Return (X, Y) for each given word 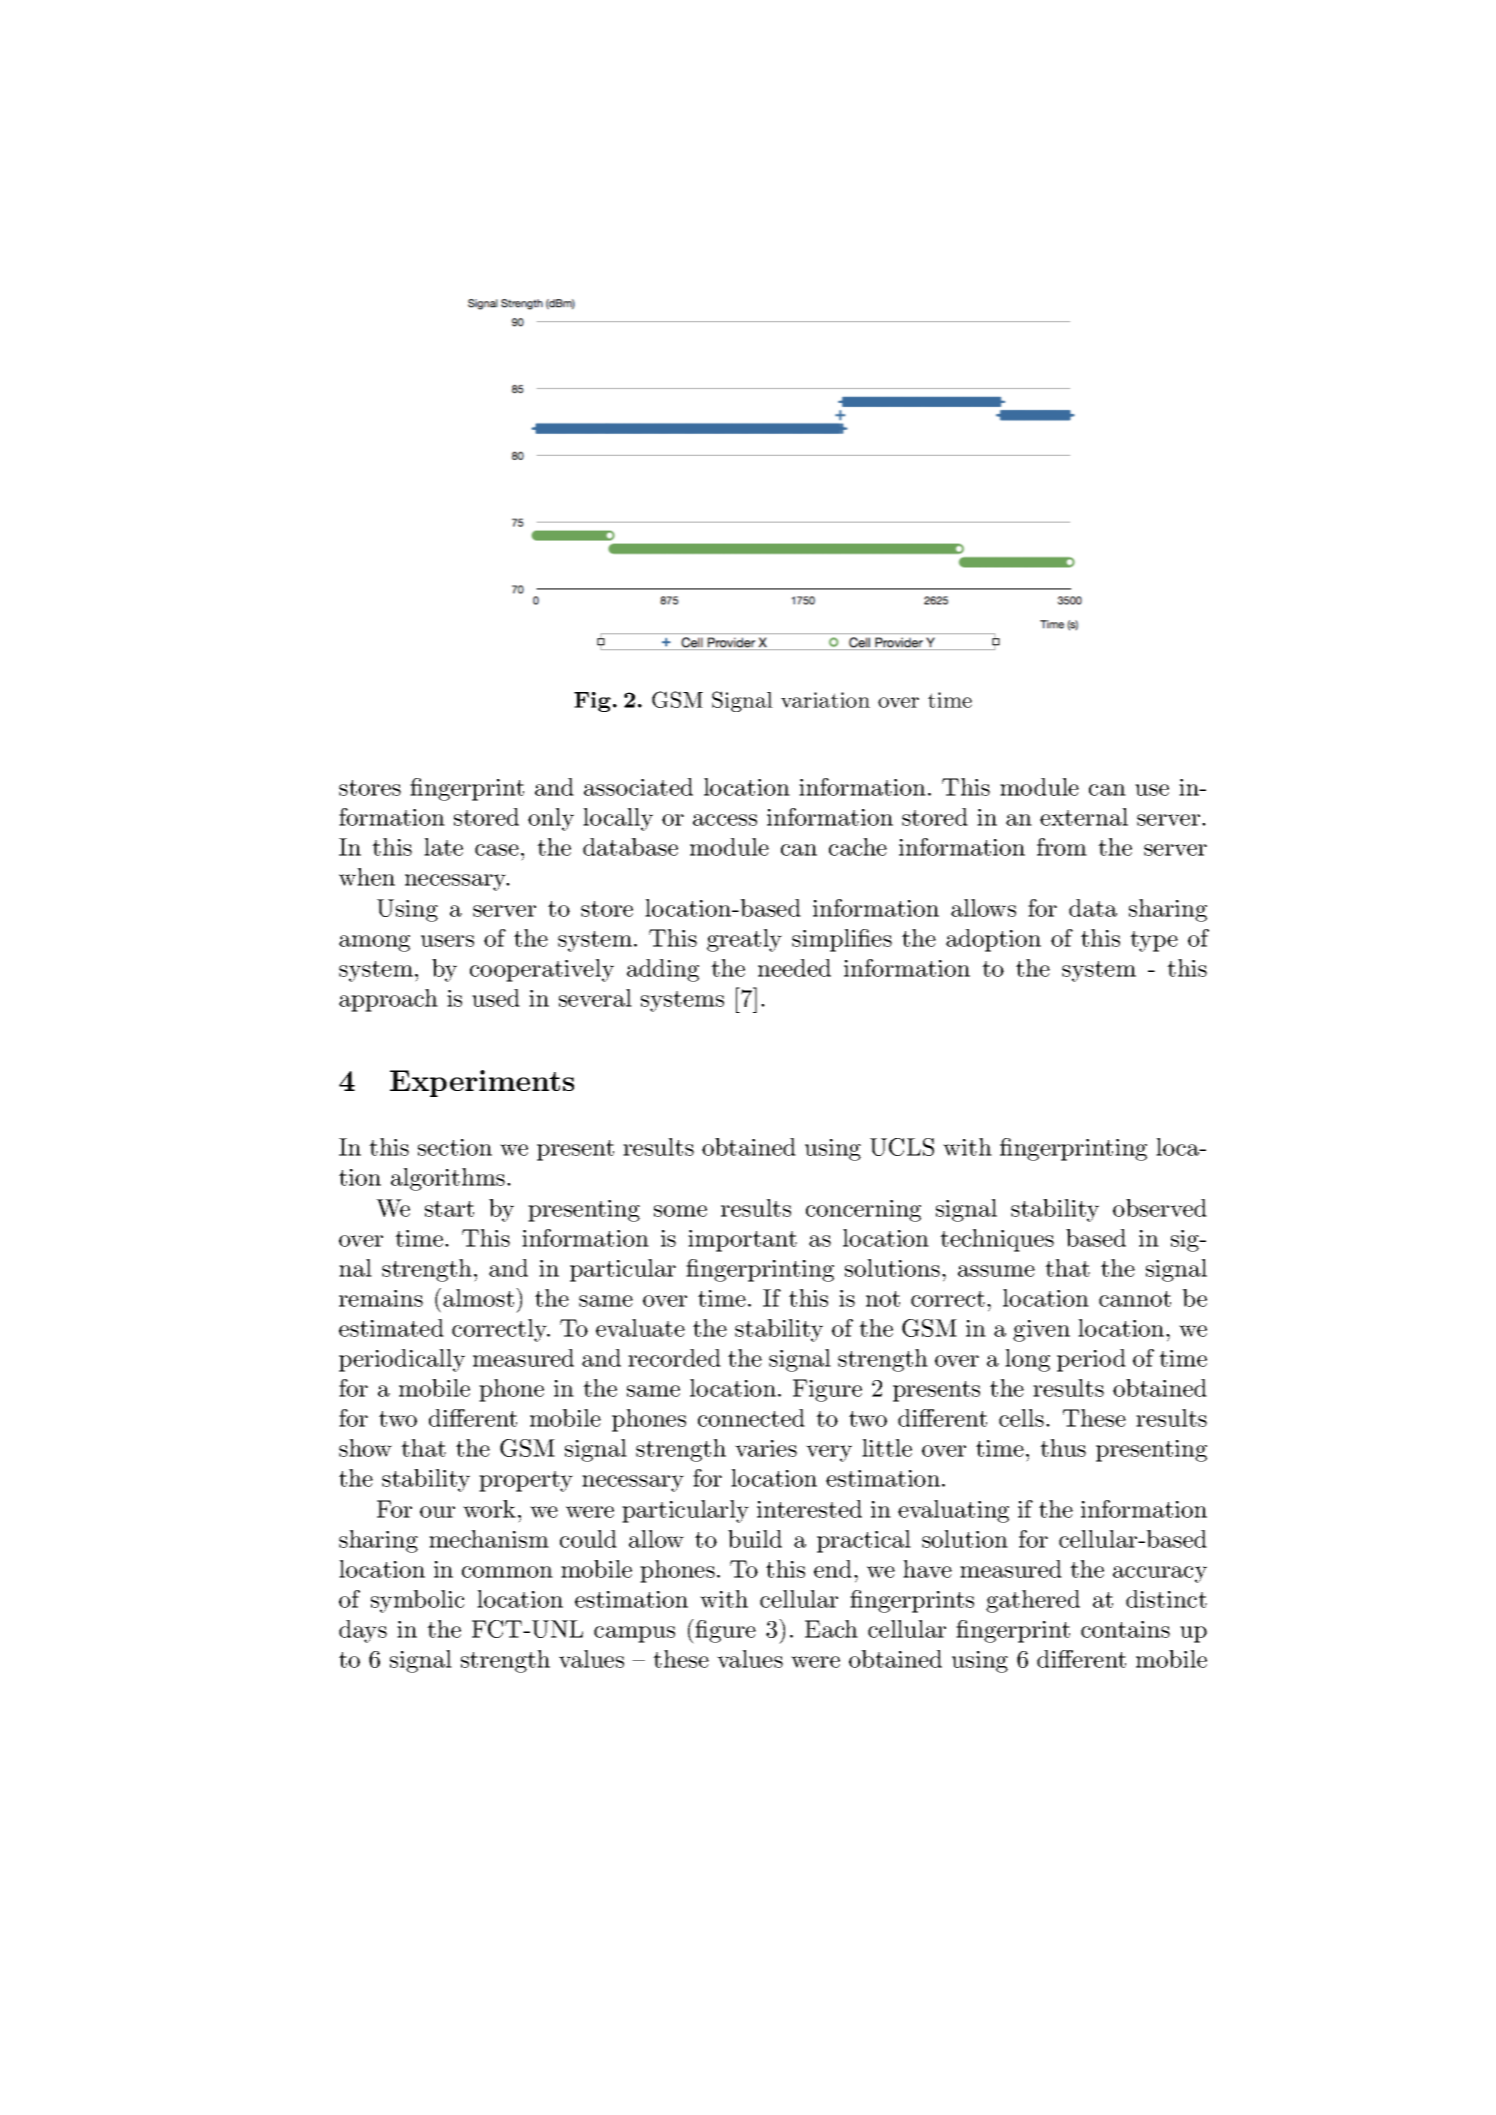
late (443, 847)
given (1041, 1331)
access (725, 820)
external (1084, 817)
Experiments (482, 1083)
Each (831, 1629)
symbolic (418, 1601)
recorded (674, 1358)
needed (794, 968)
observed (1160, 1208)
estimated (391, 1328)
